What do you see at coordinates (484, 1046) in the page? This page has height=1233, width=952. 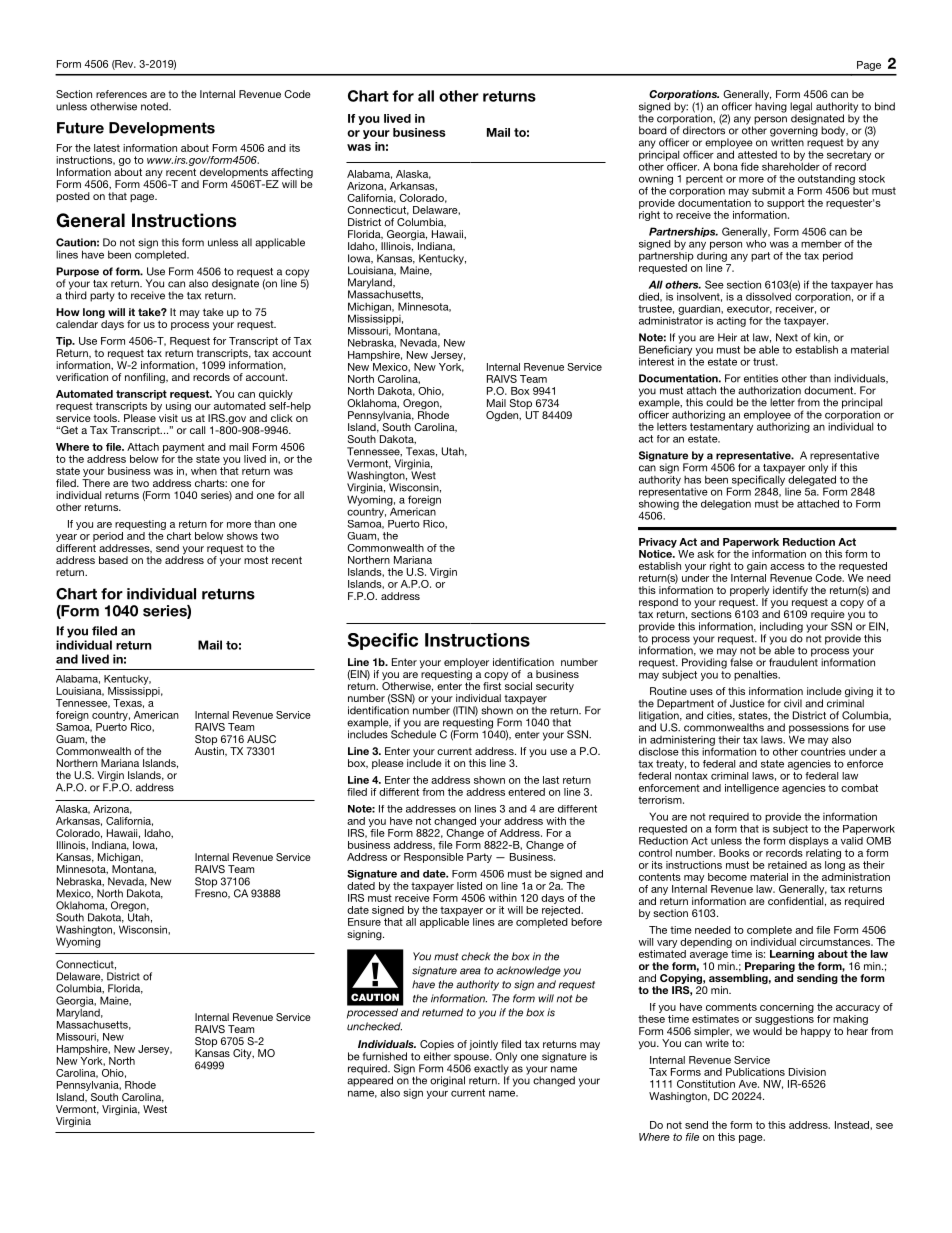 I see `jointly` at bounding box center [484, 1046].
